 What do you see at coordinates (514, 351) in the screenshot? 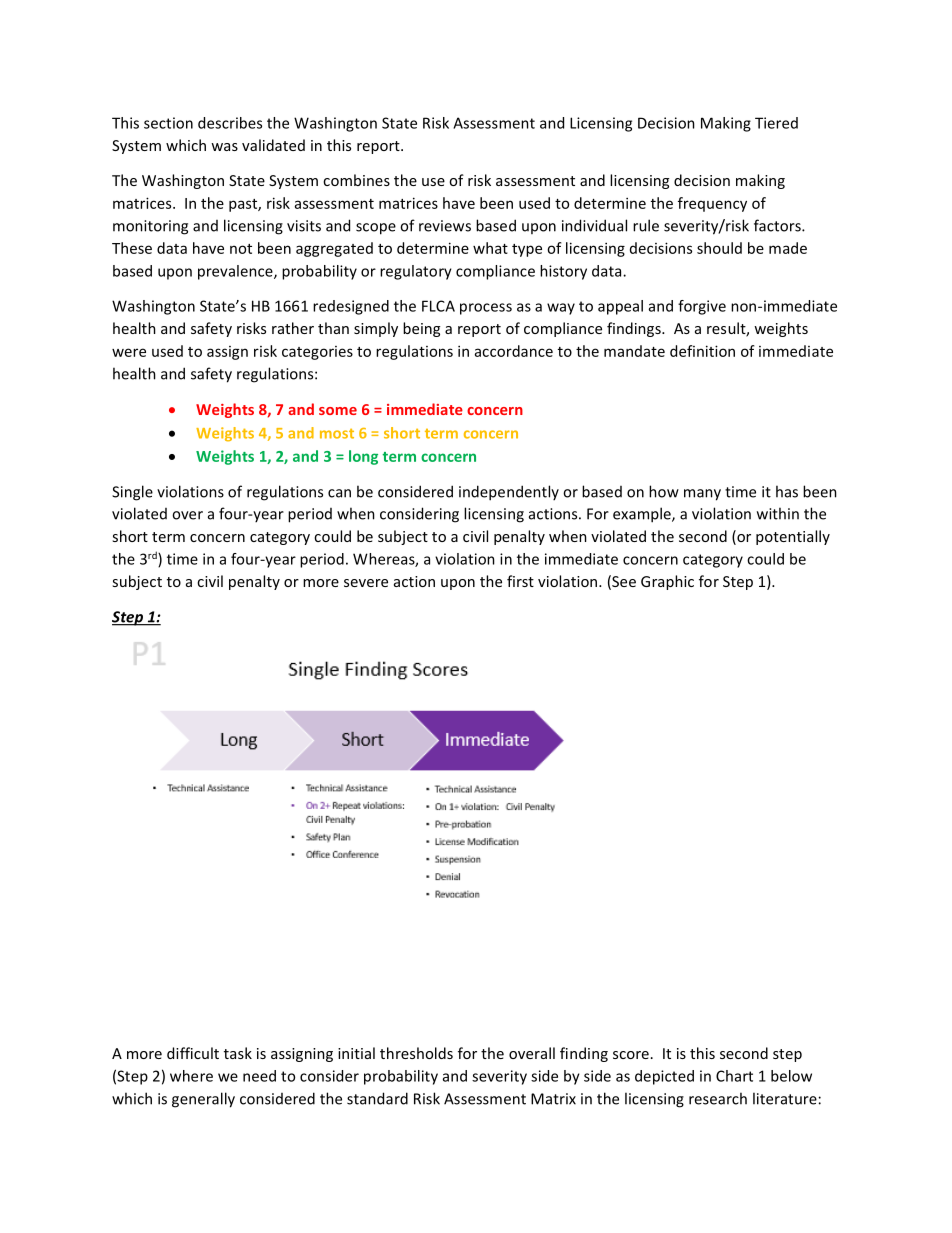
I see `accordance` at bounding box center [514, 351].
